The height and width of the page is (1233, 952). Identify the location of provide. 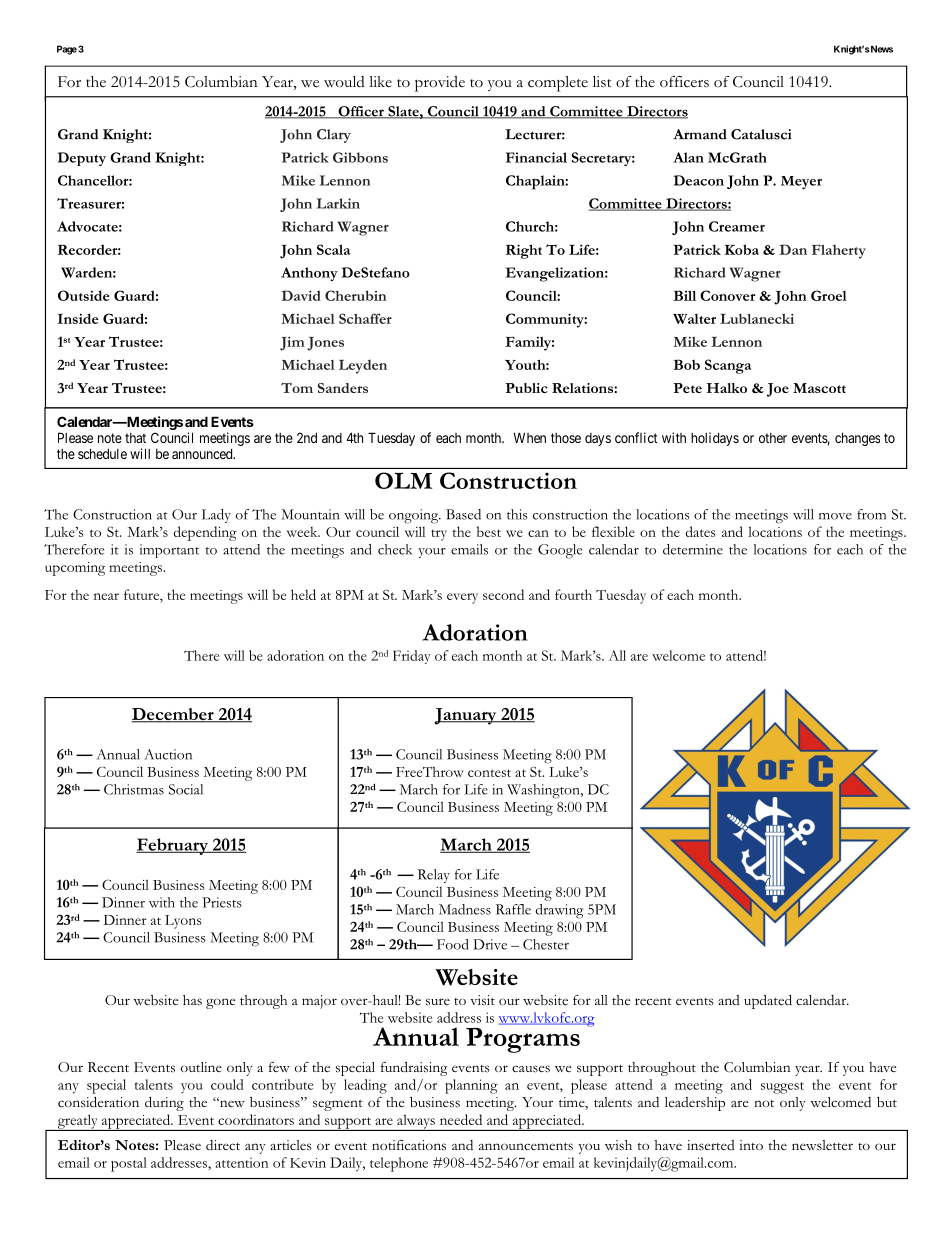
(440, 84).
